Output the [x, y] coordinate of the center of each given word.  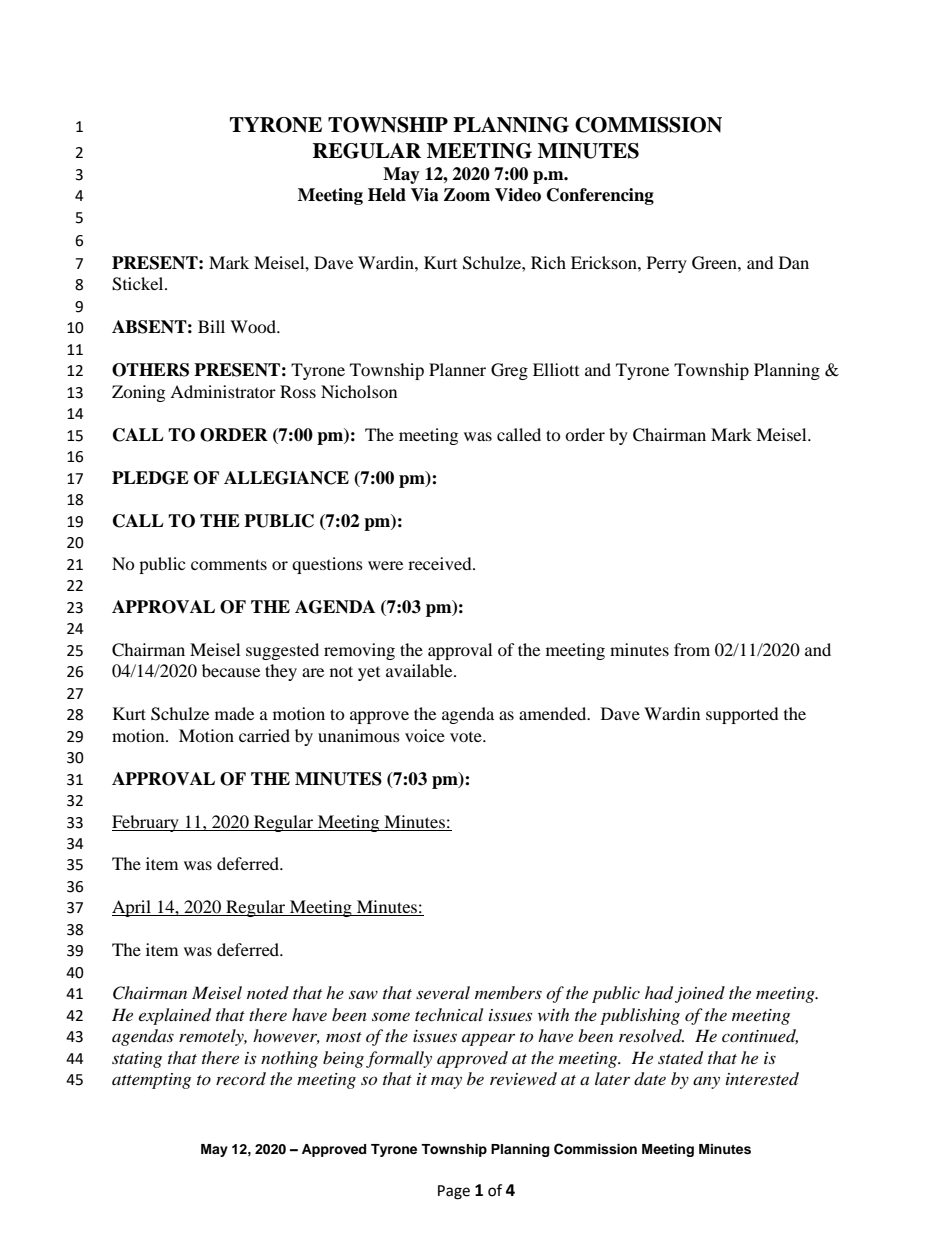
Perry [667, 264]
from [692, 649]
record [241, 1078]
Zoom [467, 195]
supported [742, 715]
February [146, 823]
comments [229, 564]
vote [467, 737]
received [441, 563]
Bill [211, 326]
